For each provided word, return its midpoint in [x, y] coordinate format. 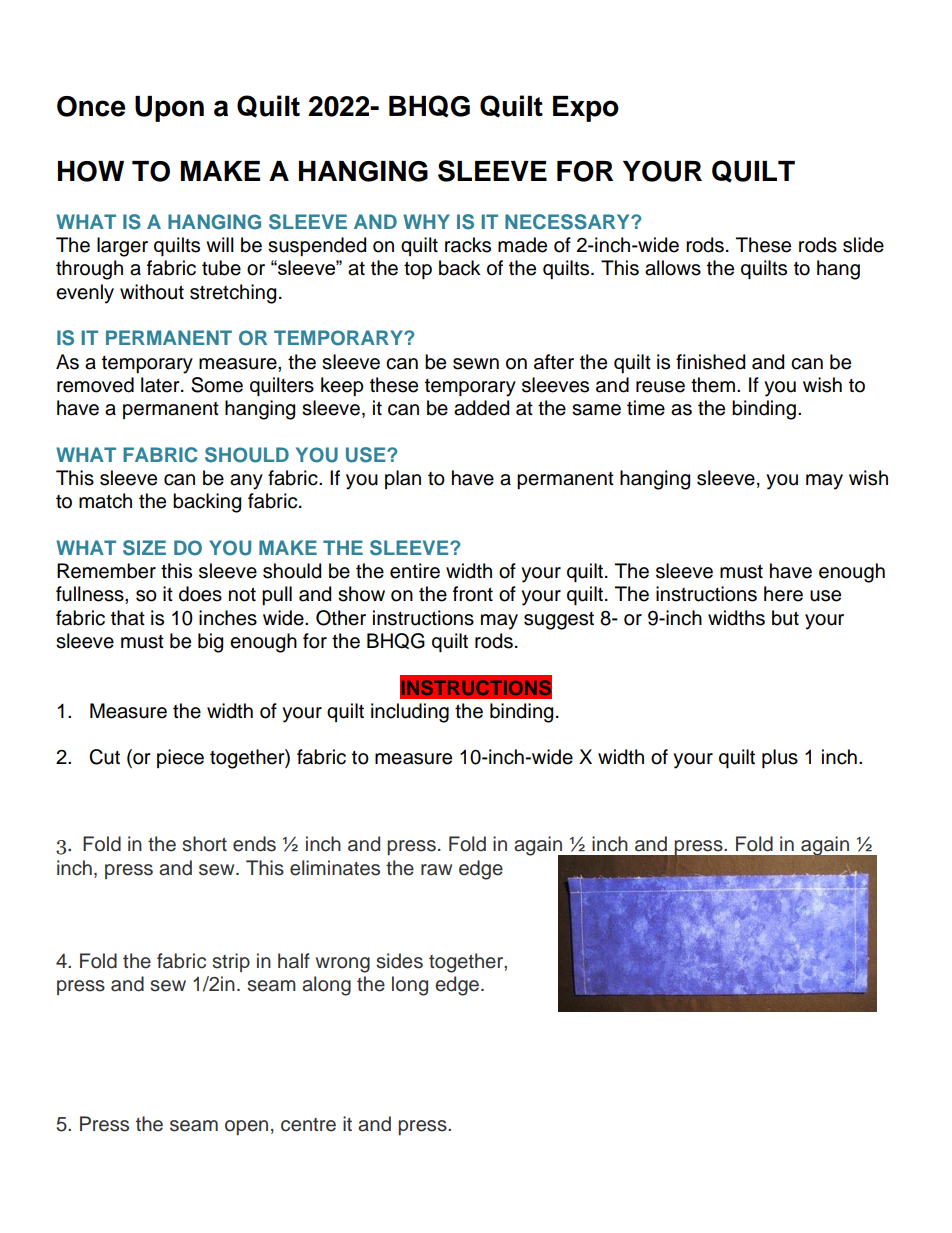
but [785, 618]
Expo [586, 109]
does [200, 594]
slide [863, 245]
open [246, 1127]
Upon [169, 109]
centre [308, 1125]
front [473, 594]
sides [399, 961]
